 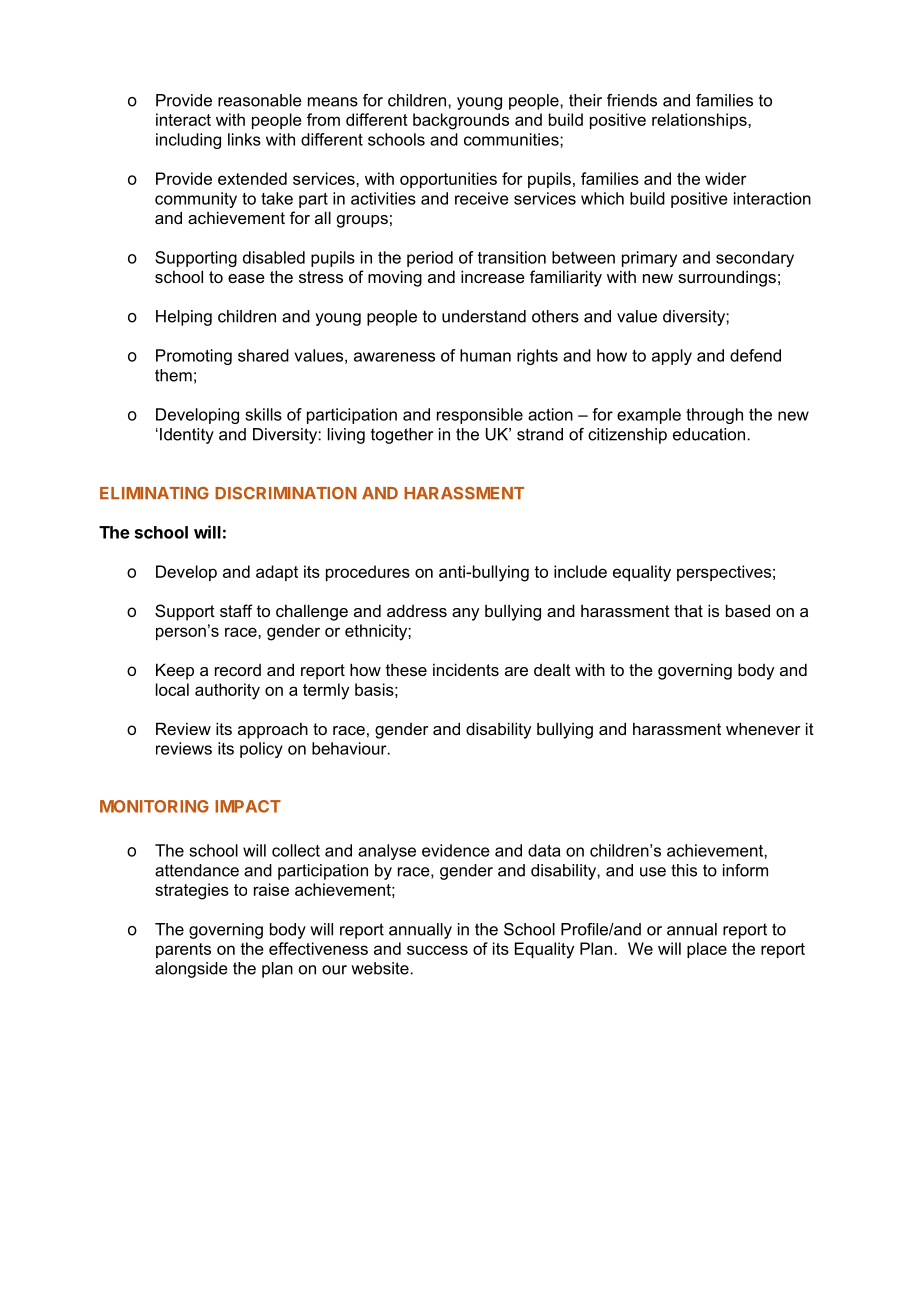 I want to click on links, so click(x=244, y=139).
